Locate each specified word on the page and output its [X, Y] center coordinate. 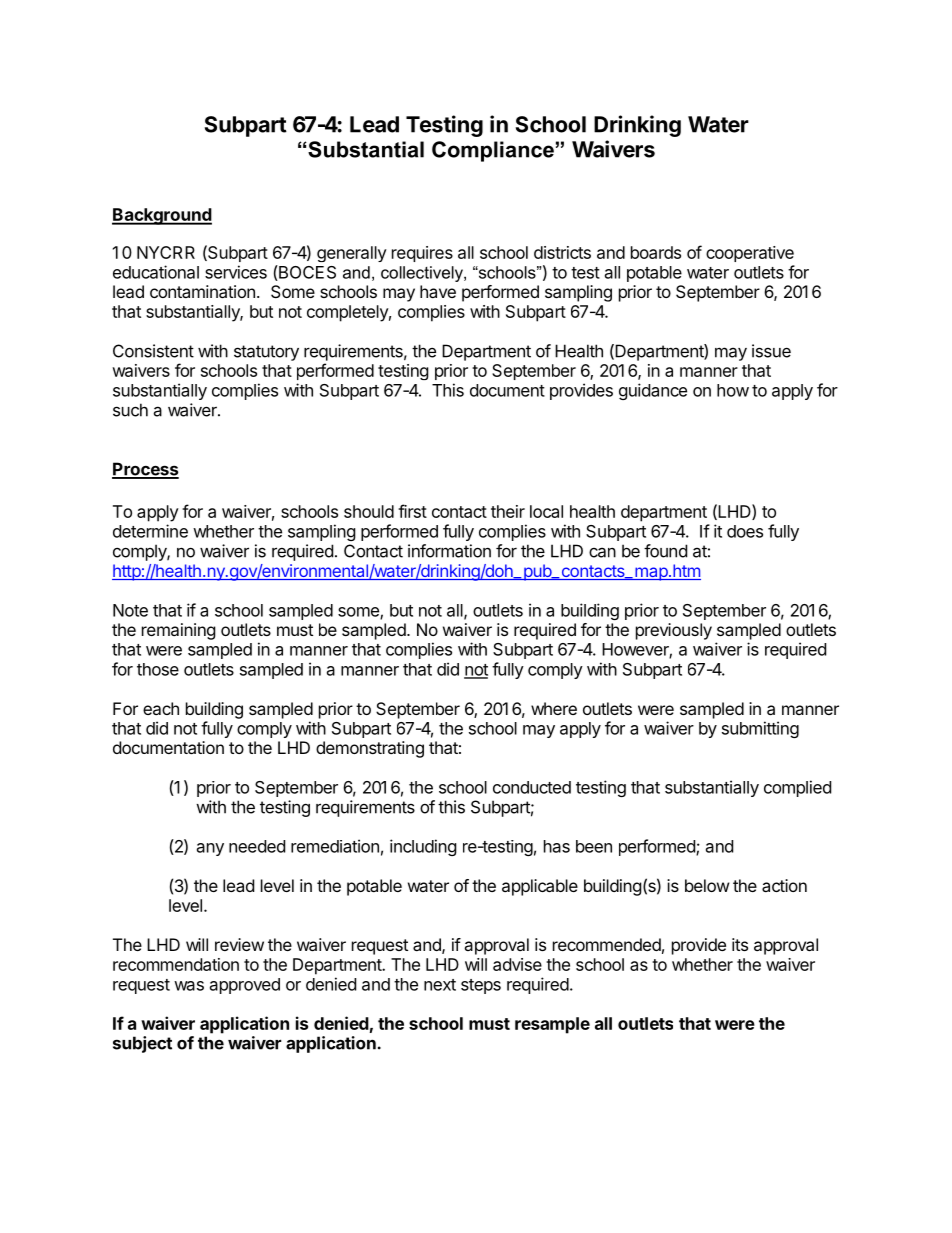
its [740, 944]
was [189, 986]
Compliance [493, 151]
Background [162, 216]
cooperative [750, 254]
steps [481, 986]
